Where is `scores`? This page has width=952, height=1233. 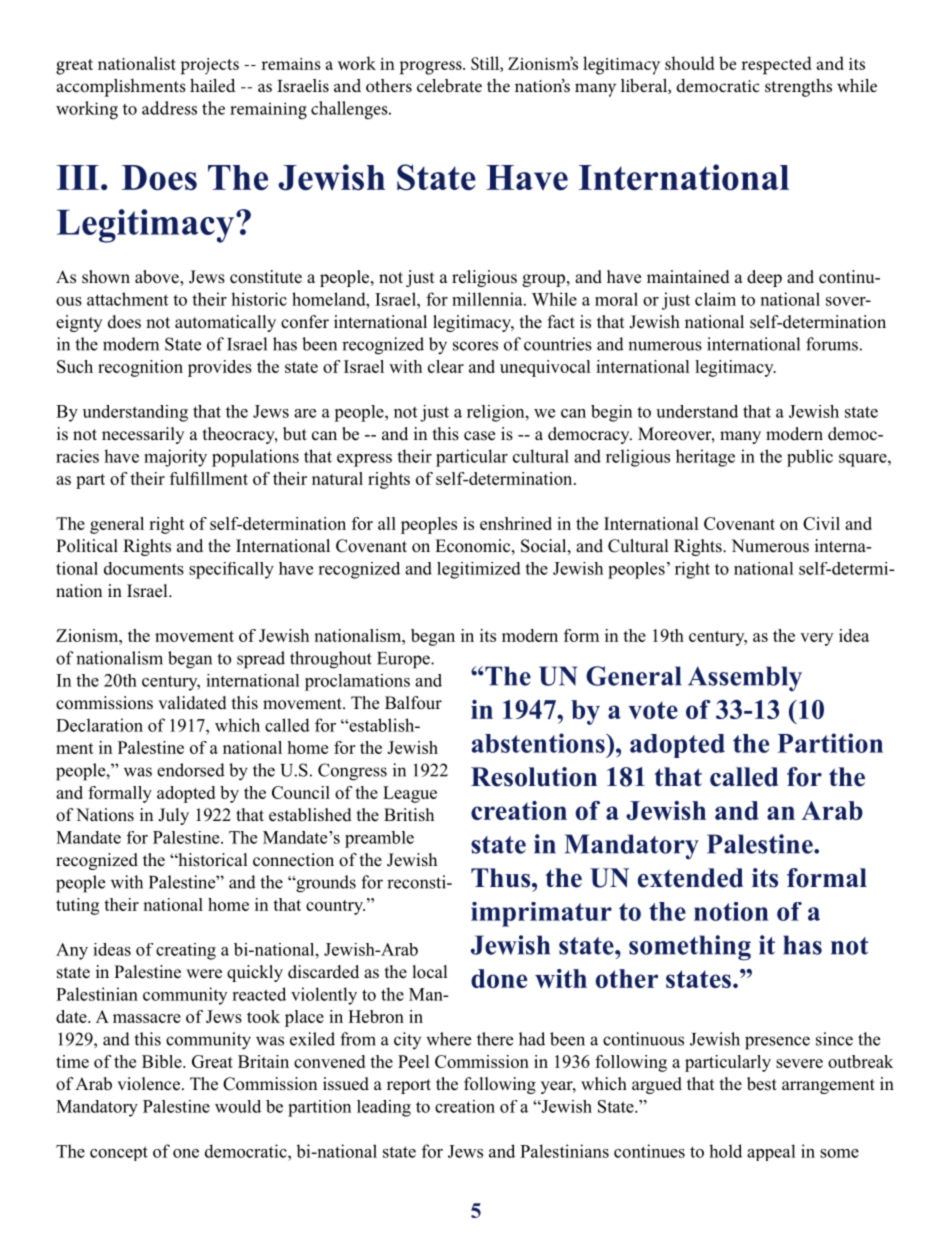 scores is located at coordinates (475, 346).
